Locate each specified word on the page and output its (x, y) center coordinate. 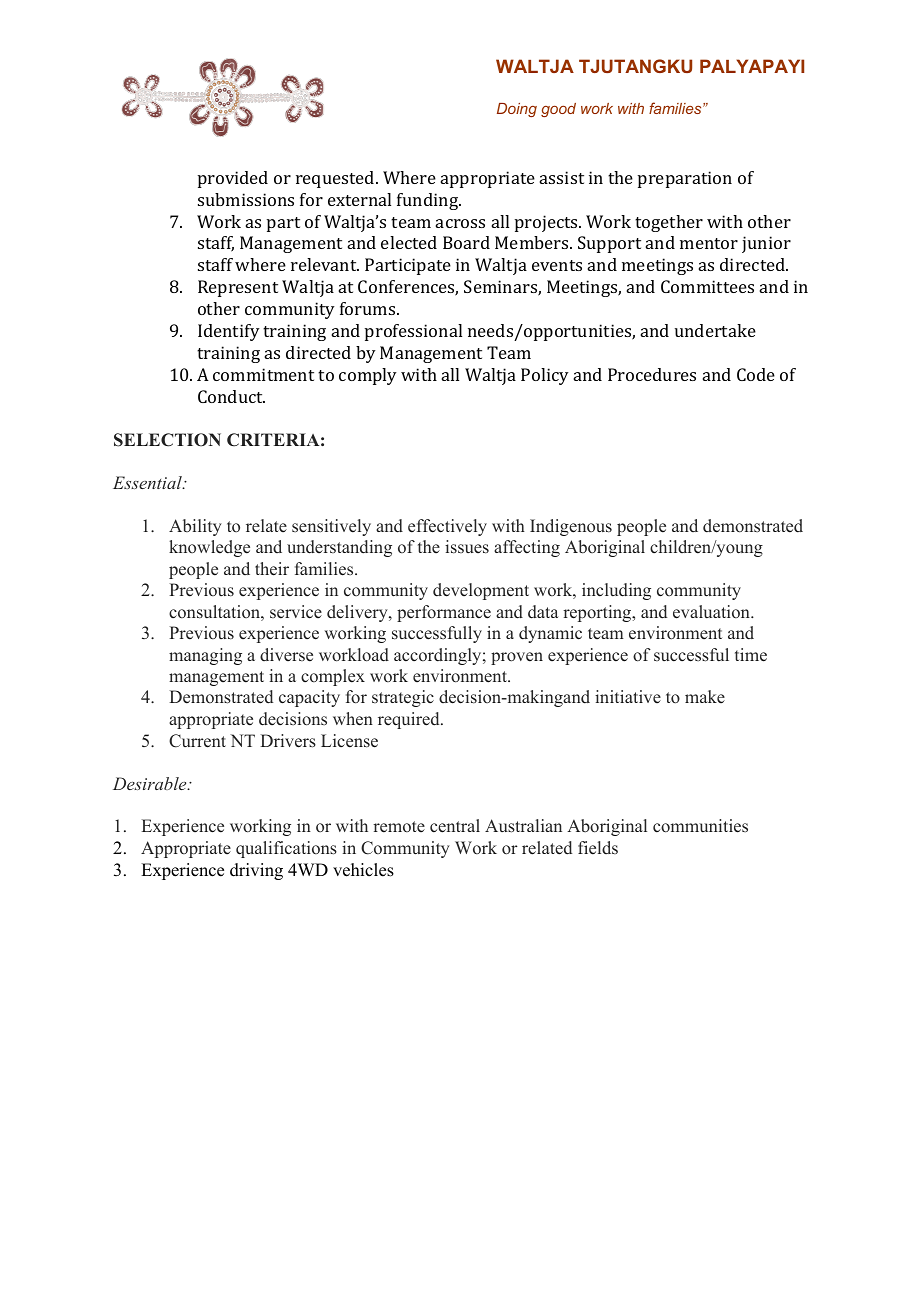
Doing (517, 110)
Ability (195, 527)
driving (256, 871)
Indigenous (571, 527)
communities (700, 826)
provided (233, 179)
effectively (447, 527)
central (455, 826)
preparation (685, 179)
